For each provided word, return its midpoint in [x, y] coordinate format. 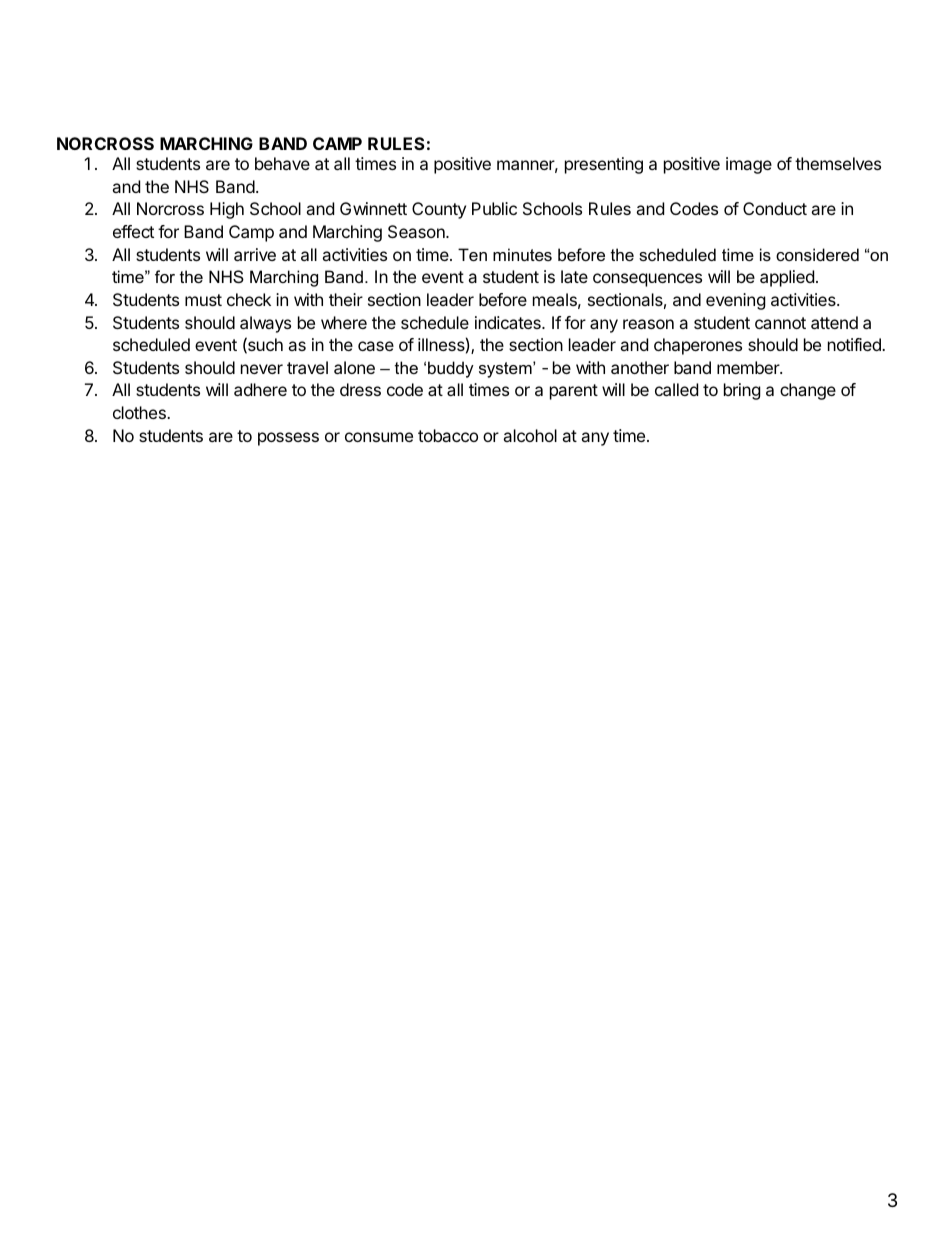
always [265, 324]
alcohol [530, 435]
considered [817, 254]
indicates [509, 322]
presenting [604, 165]
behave [282, 163]
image [749, 165]
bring [742, 391]
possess [288, 439]
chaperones [698, 346]
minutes [522, 254]
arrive [255, 254]
